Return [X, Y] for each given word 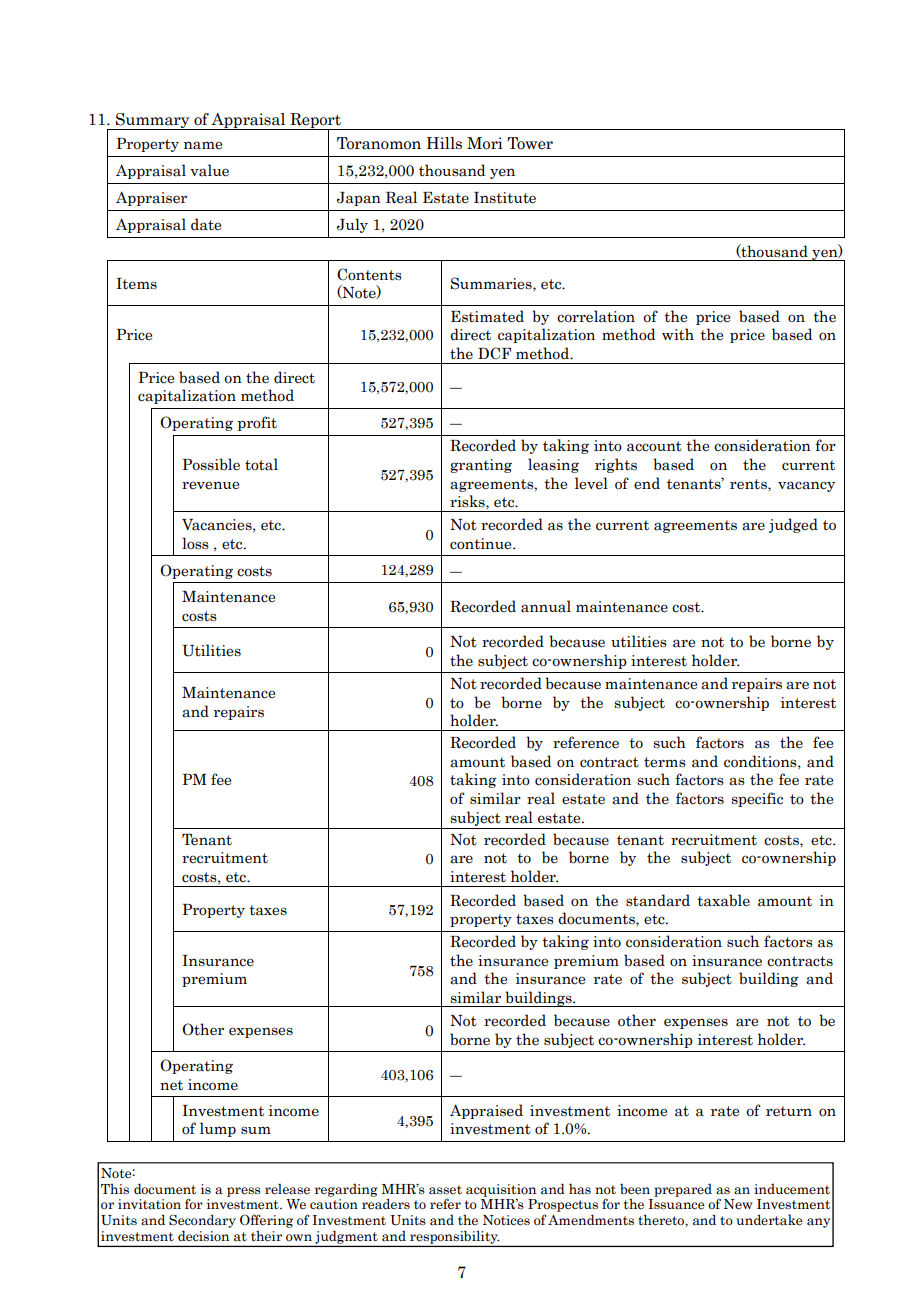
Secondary [202, 1221]
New [738, 1204]
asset [445, 1190]
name [203, 145]
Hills [444, 143]
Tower [530, 143]
